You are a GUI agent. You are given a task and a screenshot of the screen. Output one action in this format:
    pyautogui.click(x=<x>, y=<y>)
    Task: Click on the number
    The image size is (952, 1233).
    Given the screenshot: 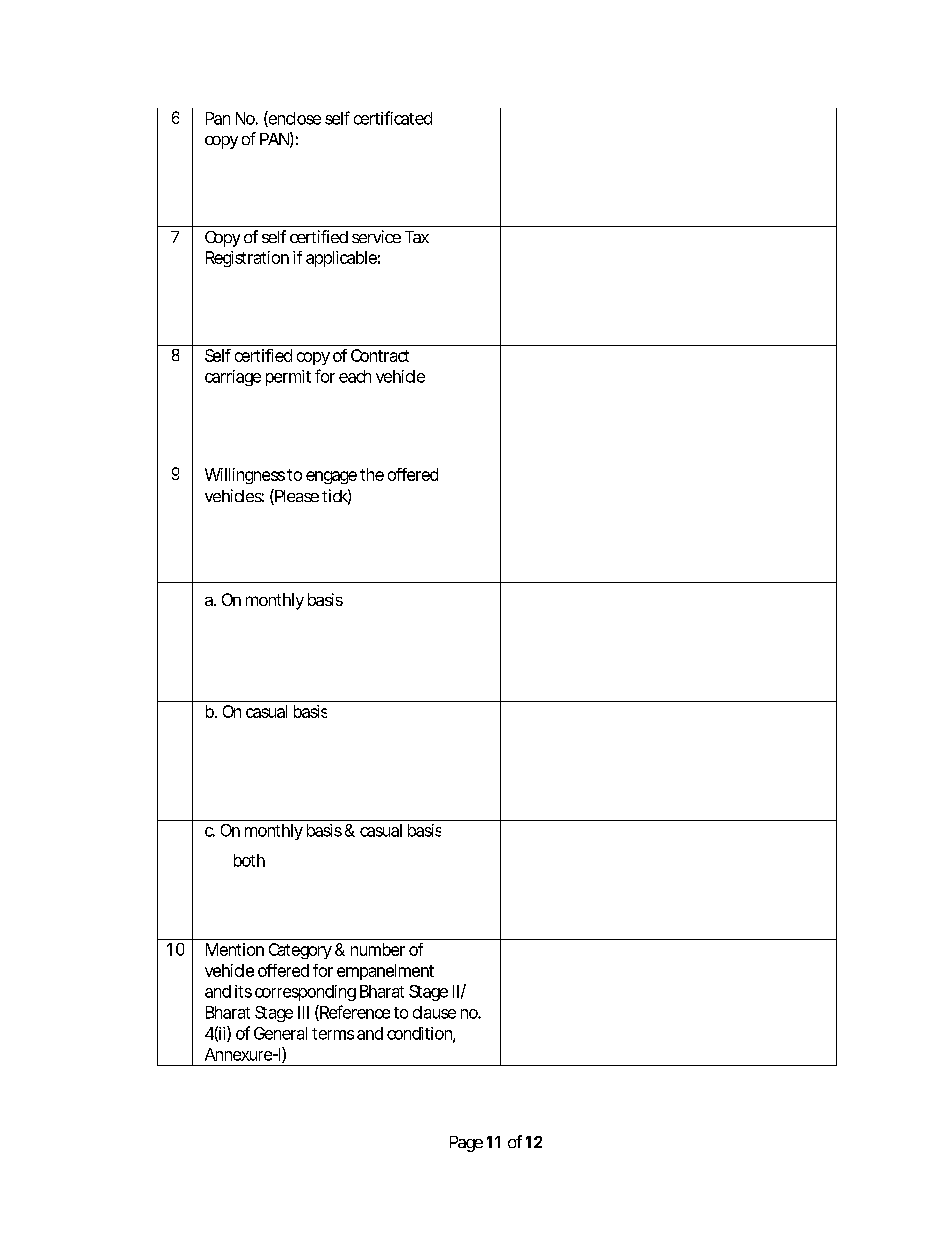 What is the action you would take?
    pyautogui.click(x=378, y=949)
